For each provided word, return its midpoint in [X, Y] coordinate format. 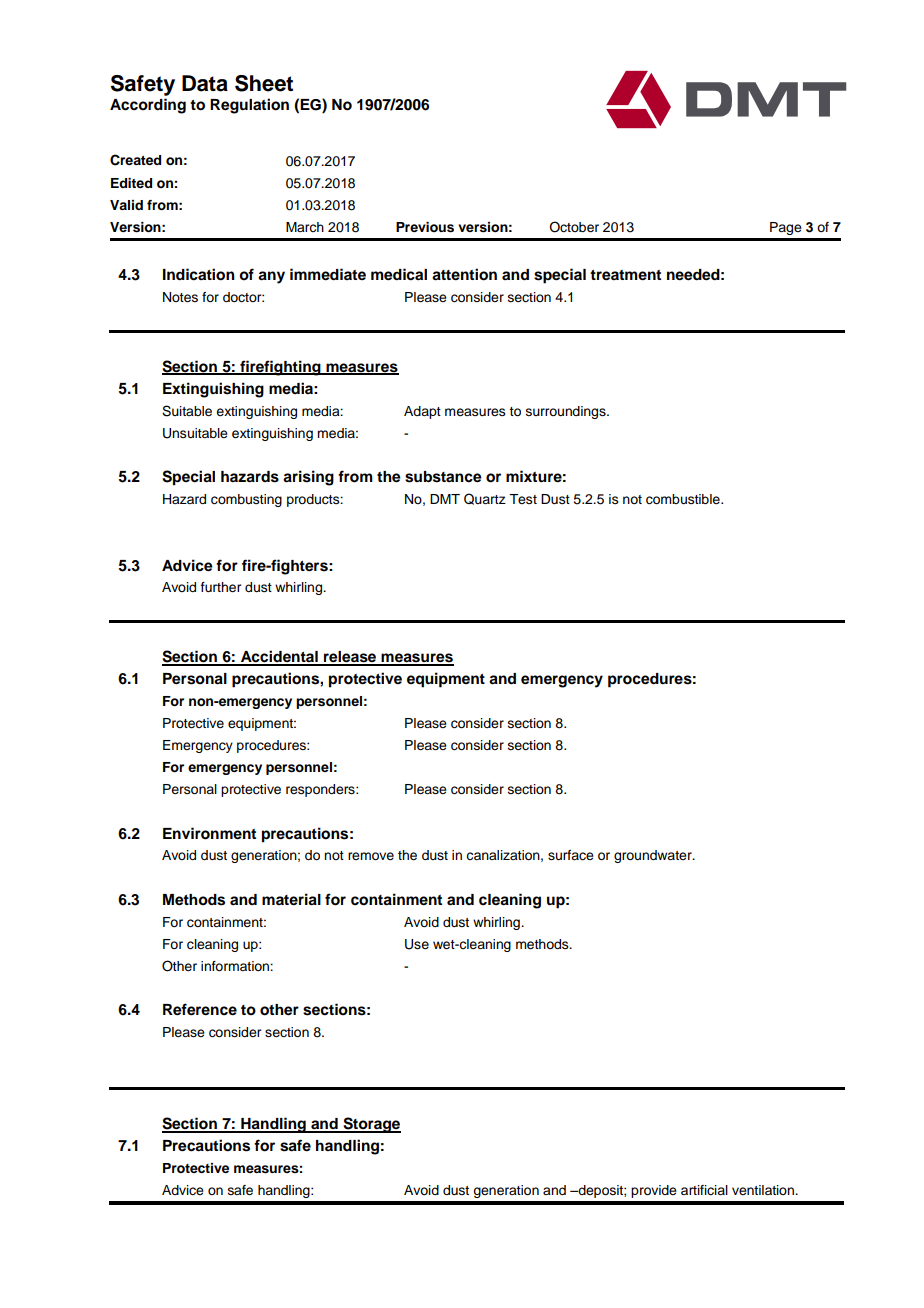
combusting [246, 500]
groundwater [654, 856]
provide [654, 1191]
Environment [209, 833]
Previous [425, 227]
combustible [684, 499]
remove [371, 856]
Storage [371, 1125]
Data [205, 83]
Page [786, 228]
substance [443, 477]
